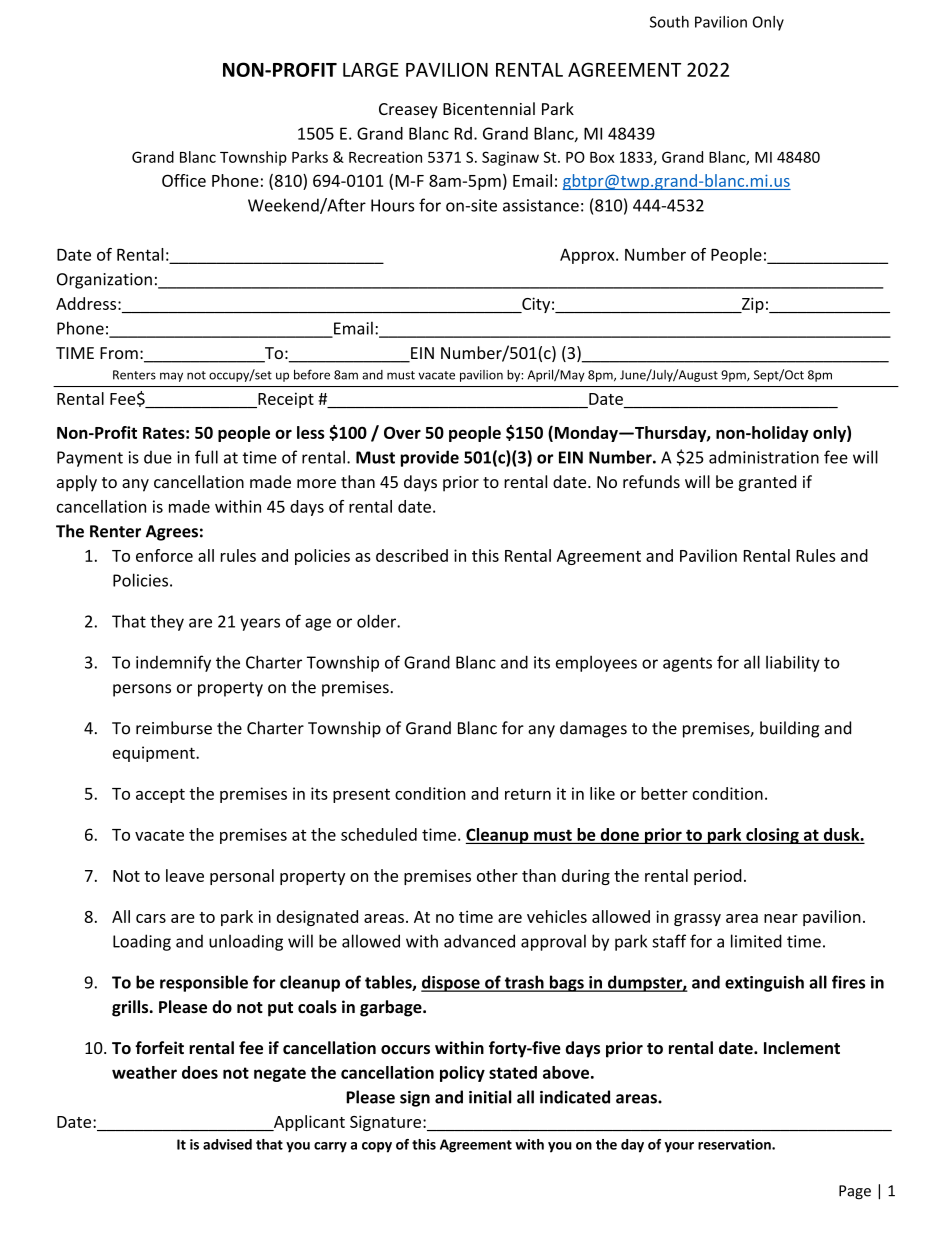  What do you see at coordinates (412, 555) in the screenshot?
I see `described` at bounding box center [412, 555].
